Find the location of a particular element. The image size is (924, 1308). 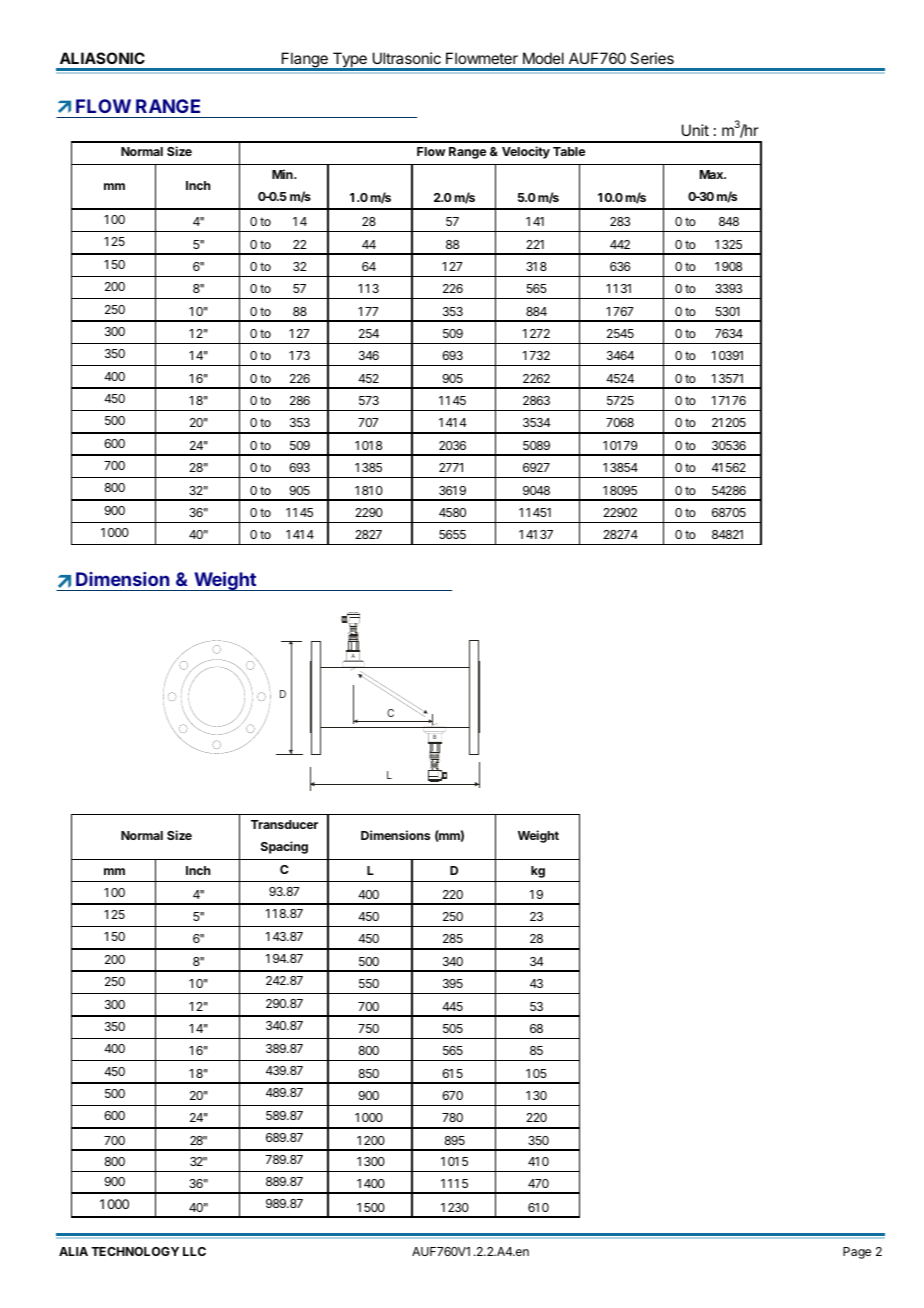

Min is located at coordinates (283, 174).
